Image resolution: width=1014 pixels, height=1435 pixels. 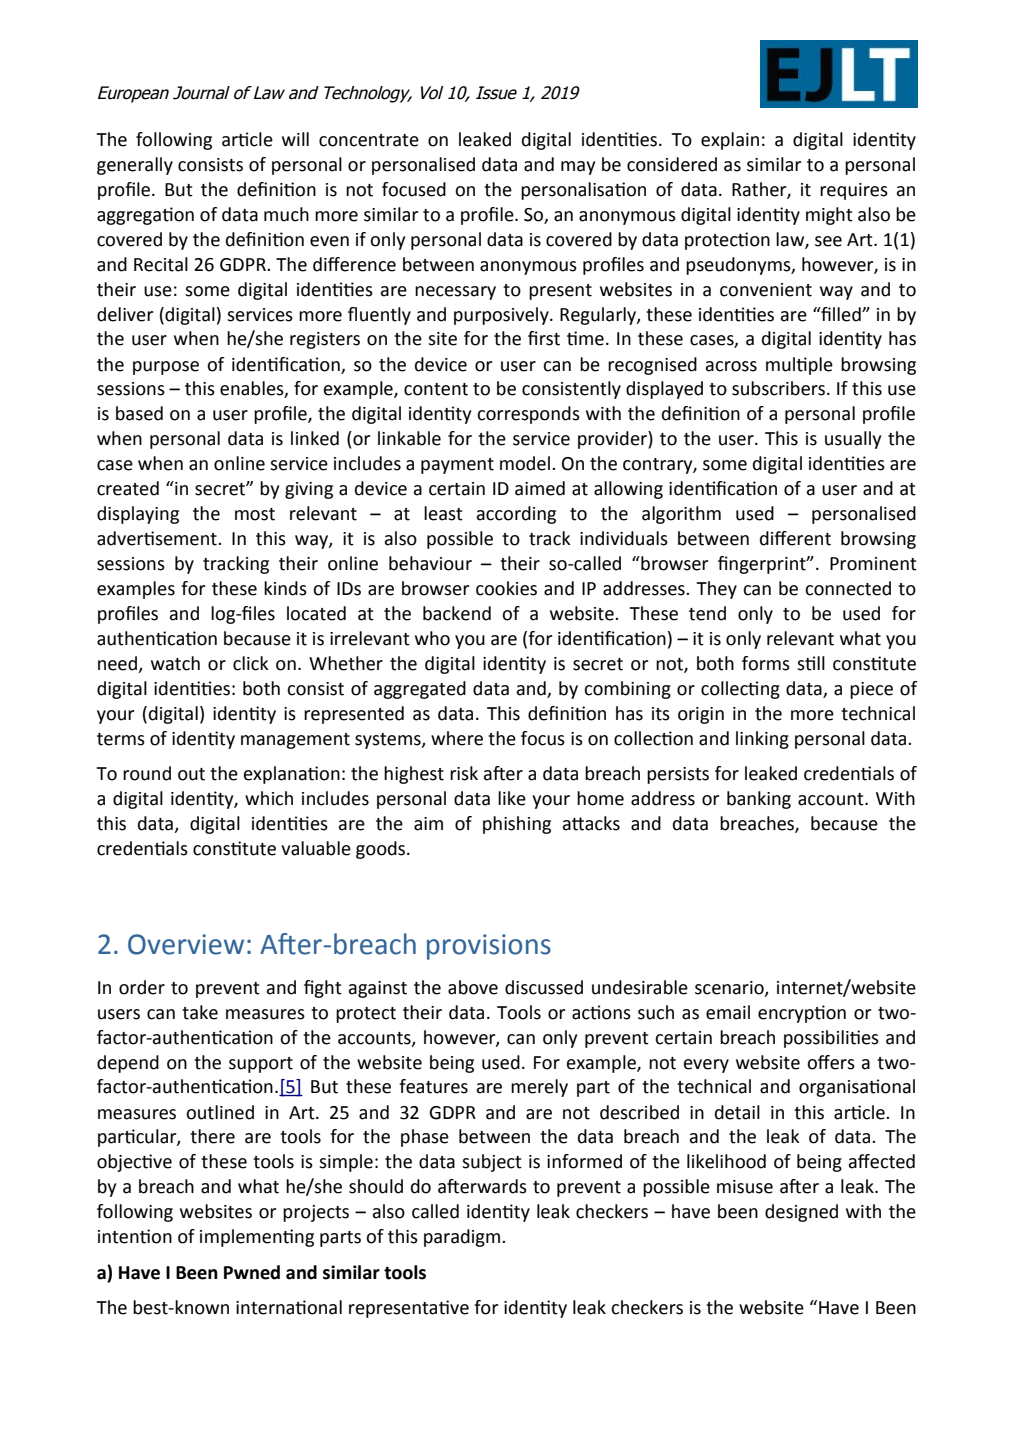 What do you see at coordinates (463, 1238) in the page?
I see `paradigm` at bounding box center [463, 1238].
